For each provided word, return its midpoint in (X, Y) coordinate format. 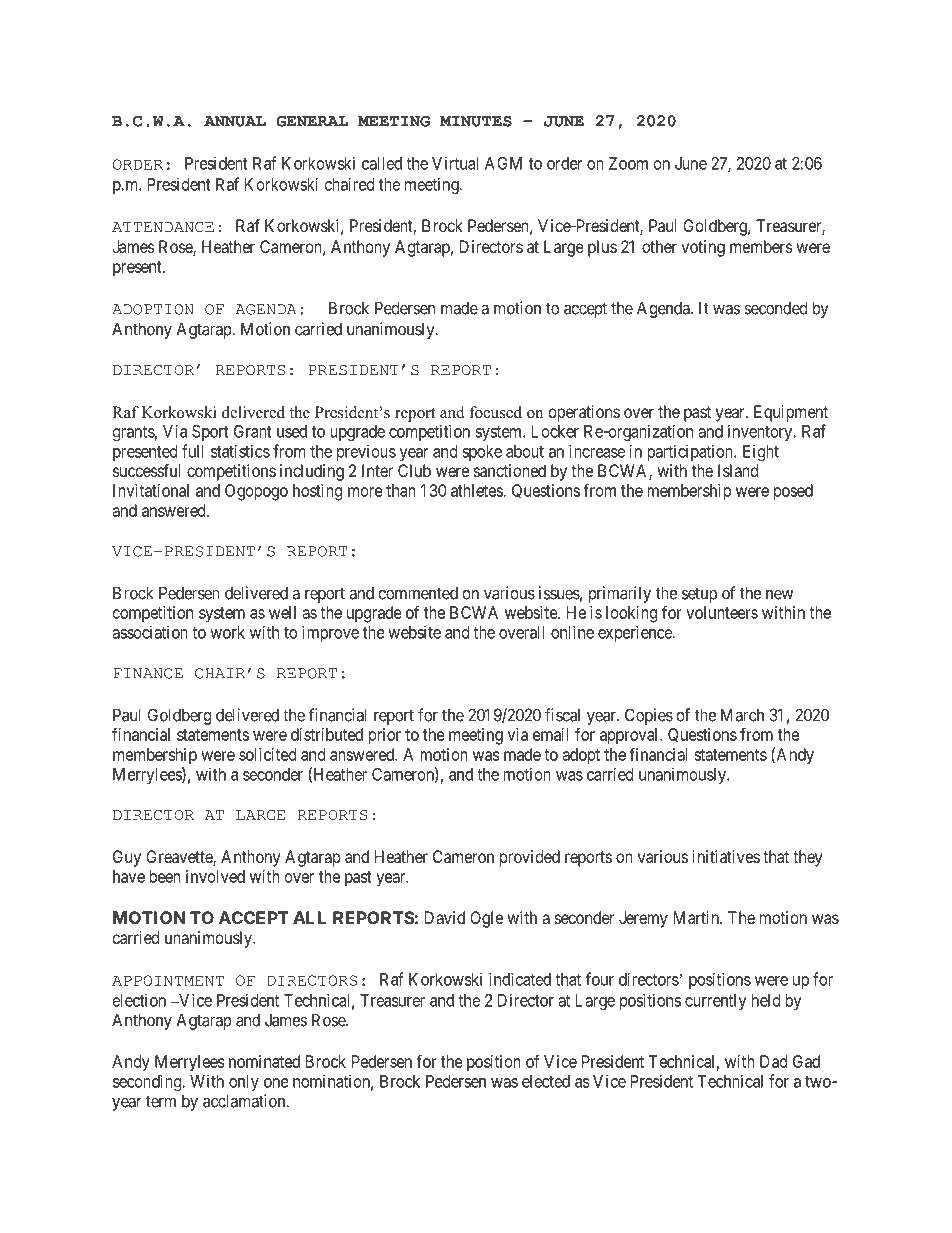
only (244, 1083)
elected (546, 1081)
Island (738, 470)
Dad (773, 1061)
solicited (267, 754)
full (193, 451)
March (742, 715)
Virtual (455, 163)
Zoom (628, 163)
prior (385, 736)
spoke (482, 453)
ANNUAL (235, 121)
